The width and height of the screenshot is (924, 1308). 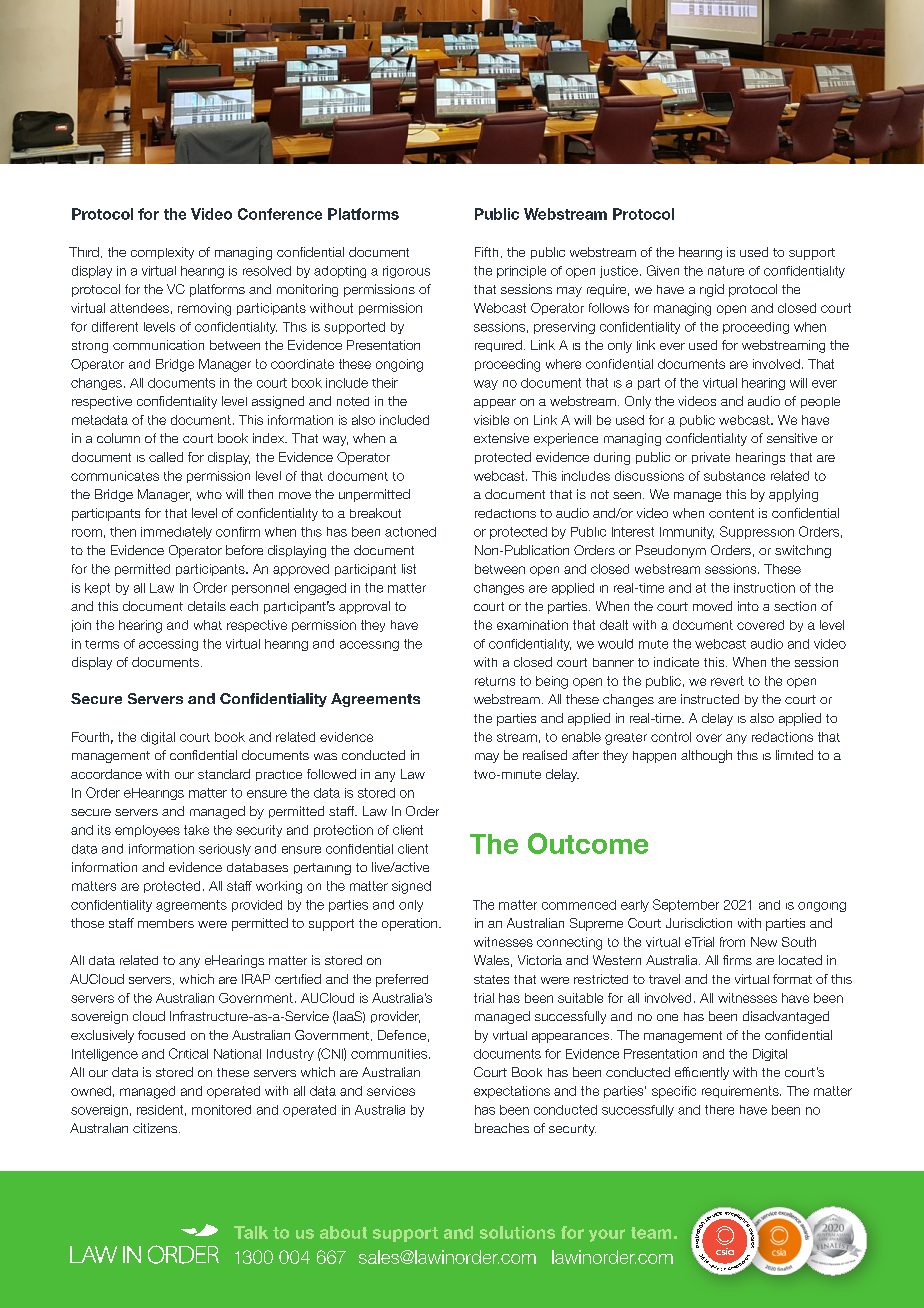 What do you see at coordinates (486, 252) in the screenshot?
I see `Fifth` at bounding box center [486, 252].
